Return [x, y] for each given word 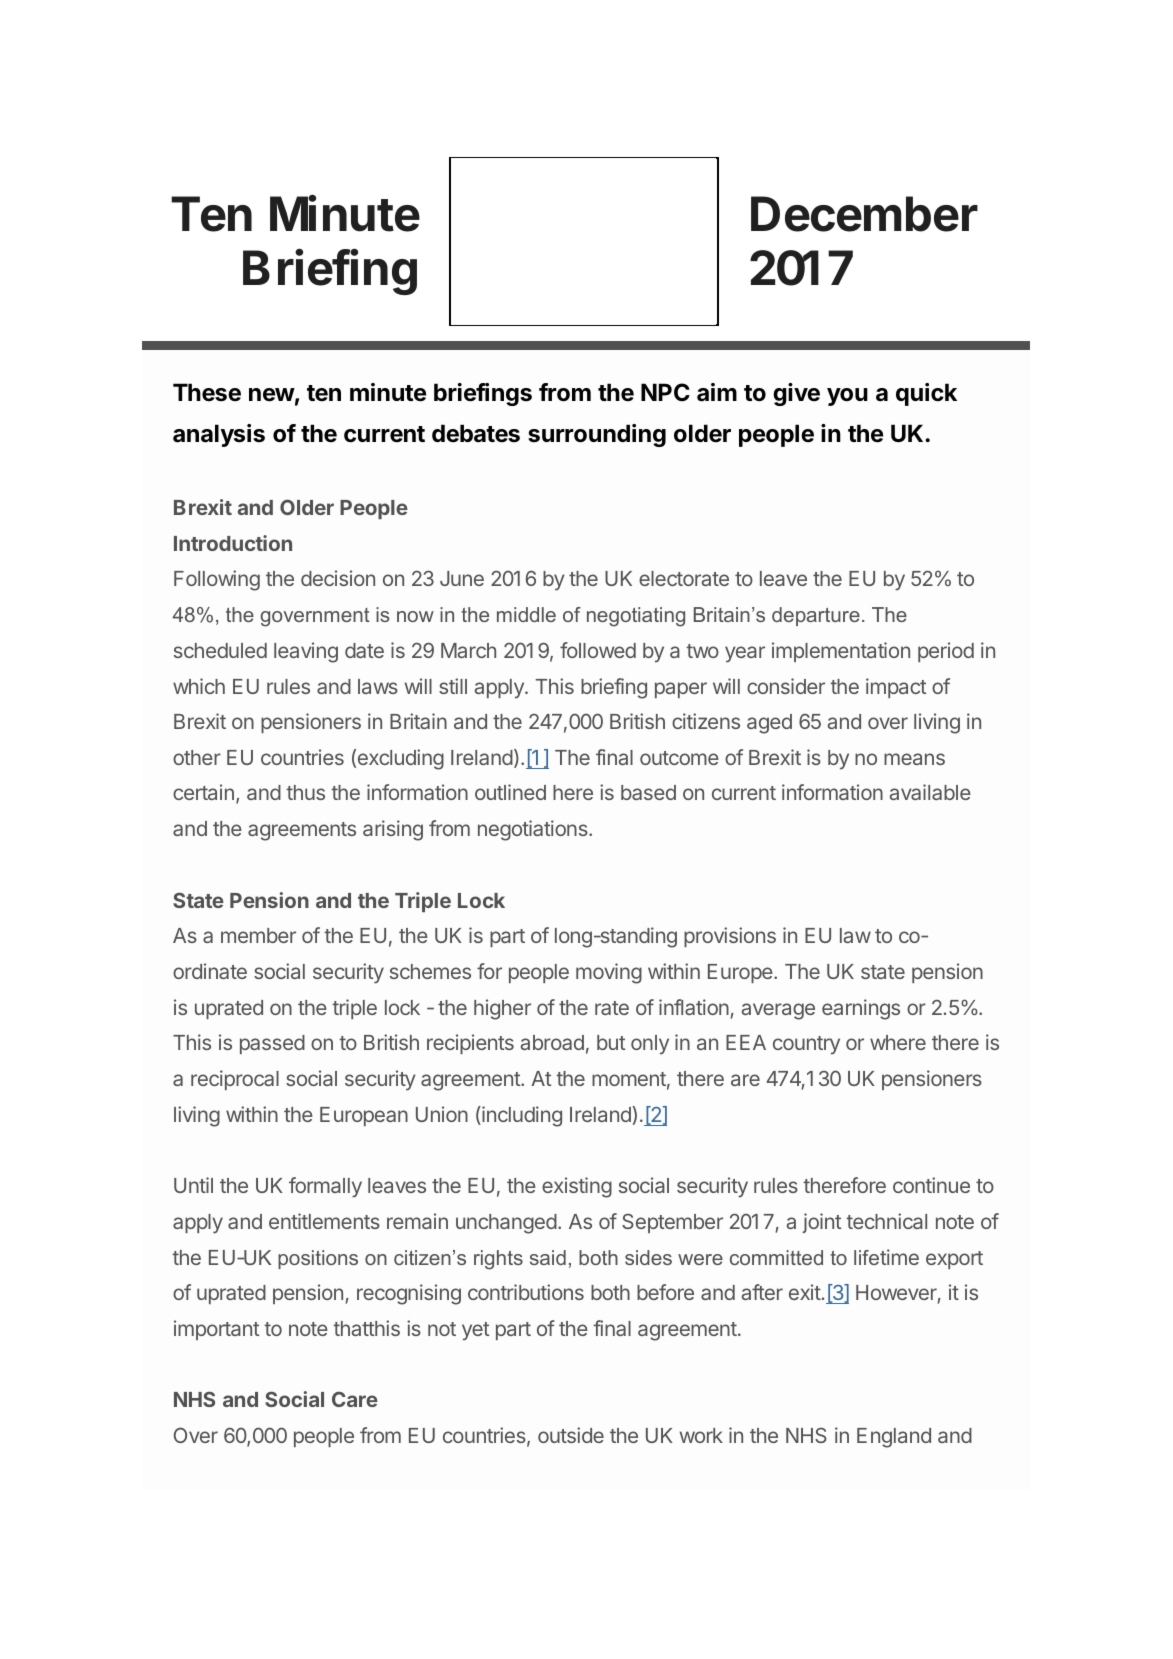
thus [305, 792]
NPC [665, 392]
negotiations [534, 830]
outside [571, 1435]
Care [355, 1399]
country [806, 1045]
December [864, 214]
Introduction [233, 543]
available [930, 792]
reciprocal [235, 1080]
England [894, 1438]
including [521, 1116]
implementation [841, 652]
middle [526, 614]
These [207, 392]
